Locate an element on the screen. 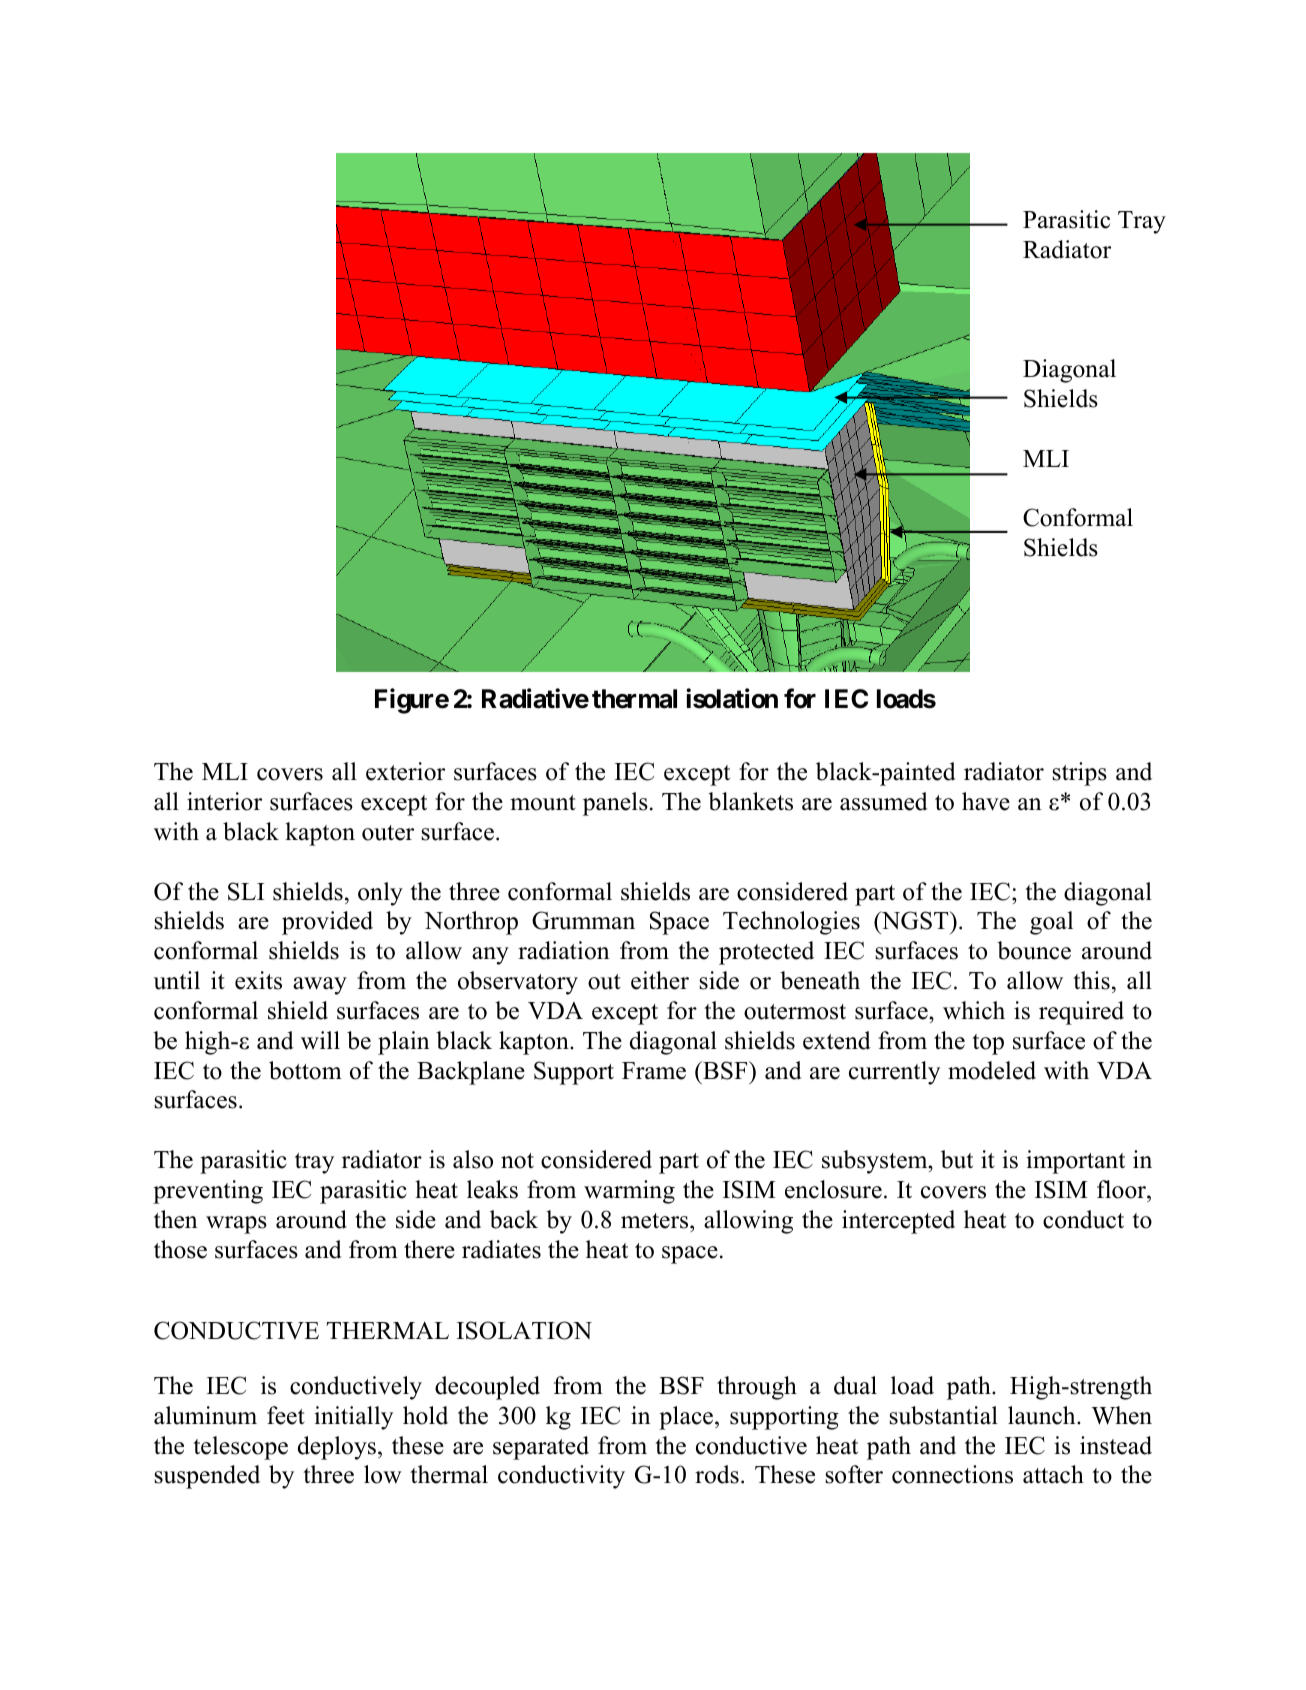 The width and height of the screenshot is (1306, 1690). interior is located at coordinates (224, 801).
